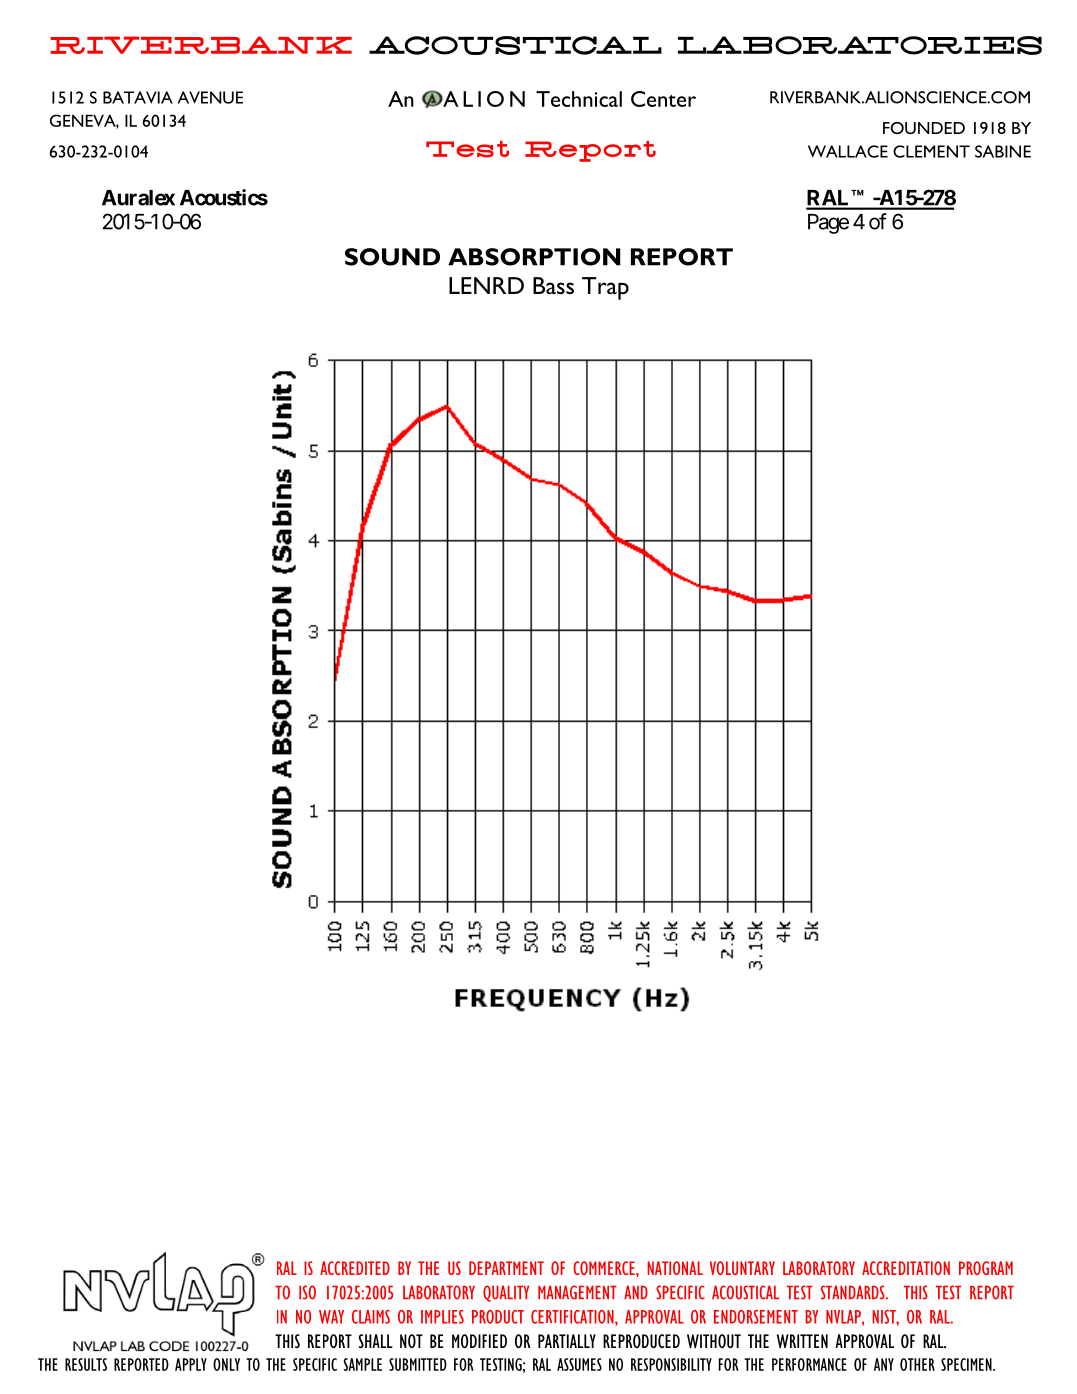  I want to click on LABORATORIES, so click(860, 45).
